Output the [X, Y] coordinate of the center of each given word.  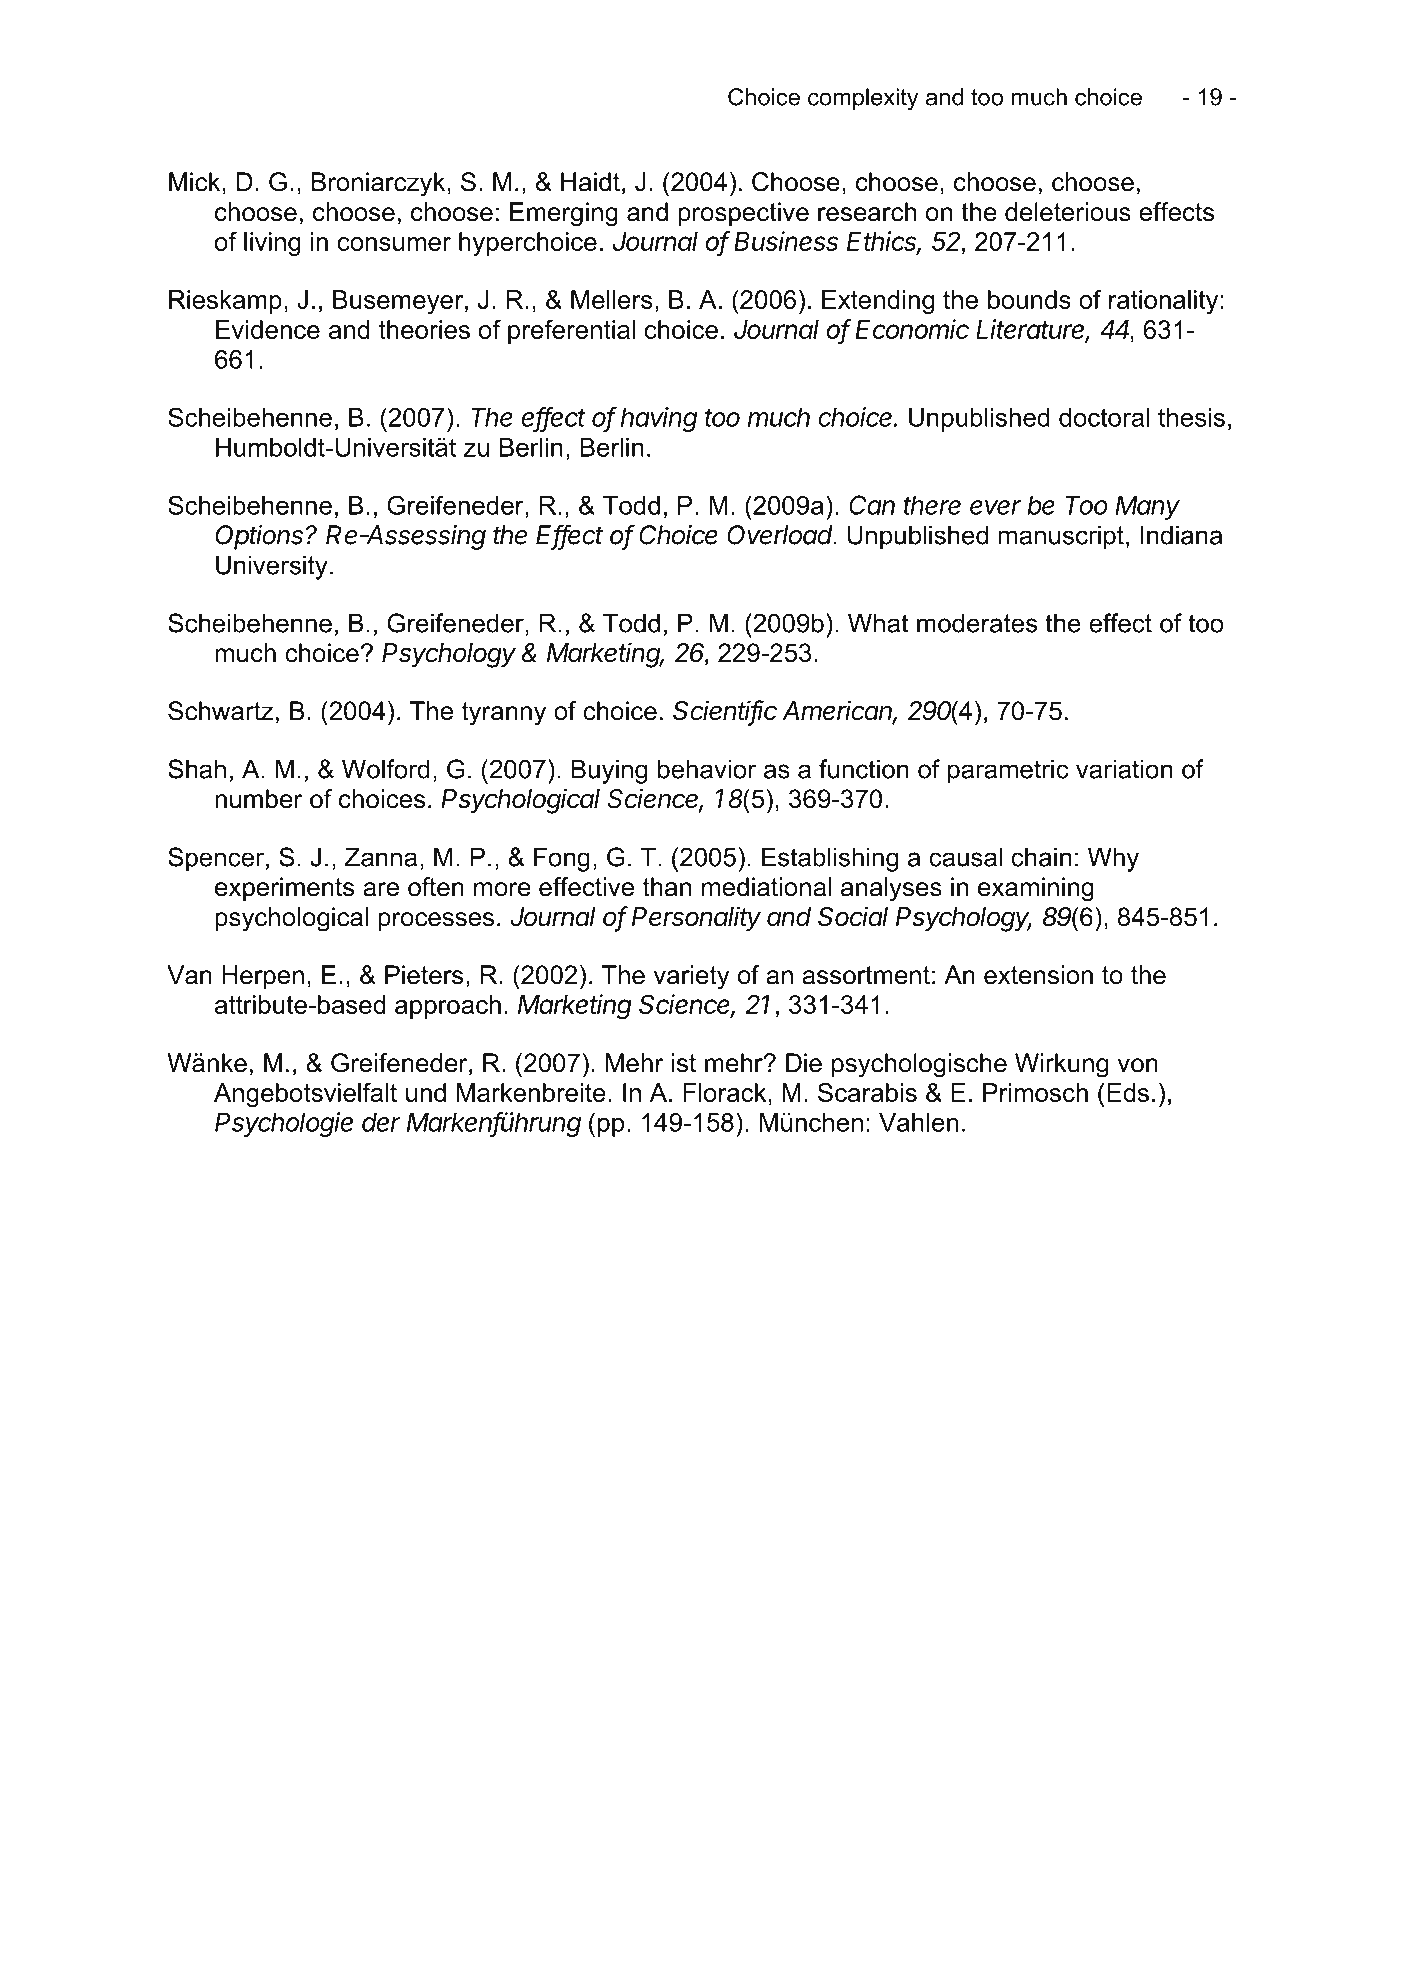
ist [684, 1063]
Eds [1128, 1092]
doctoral [1104, 417]
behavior [707, 769]
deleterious [1068, 212]
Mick [196, 182]
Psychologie [284, 1124]
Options [261, 537]
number [258, 799]
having [659, 419]
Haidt [590, 182]
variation [1124, 769]
